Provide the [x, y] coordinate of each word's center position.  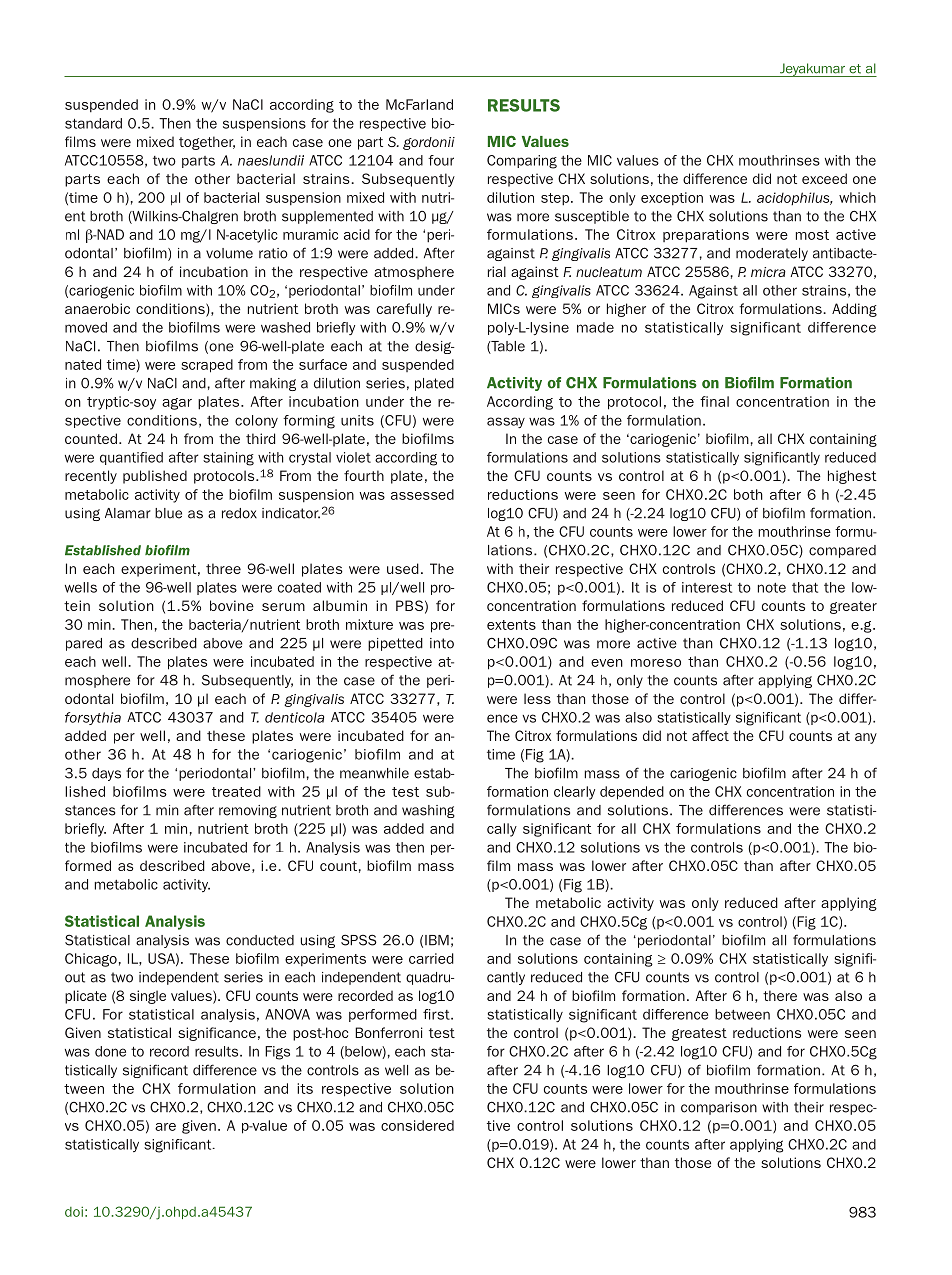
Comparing [522, 162]
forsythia [93, 718]
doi [74, 1211]
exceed [824, 178]
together [207, 143]
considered [417, 1125]
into [442, 643]
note [772, 588]
